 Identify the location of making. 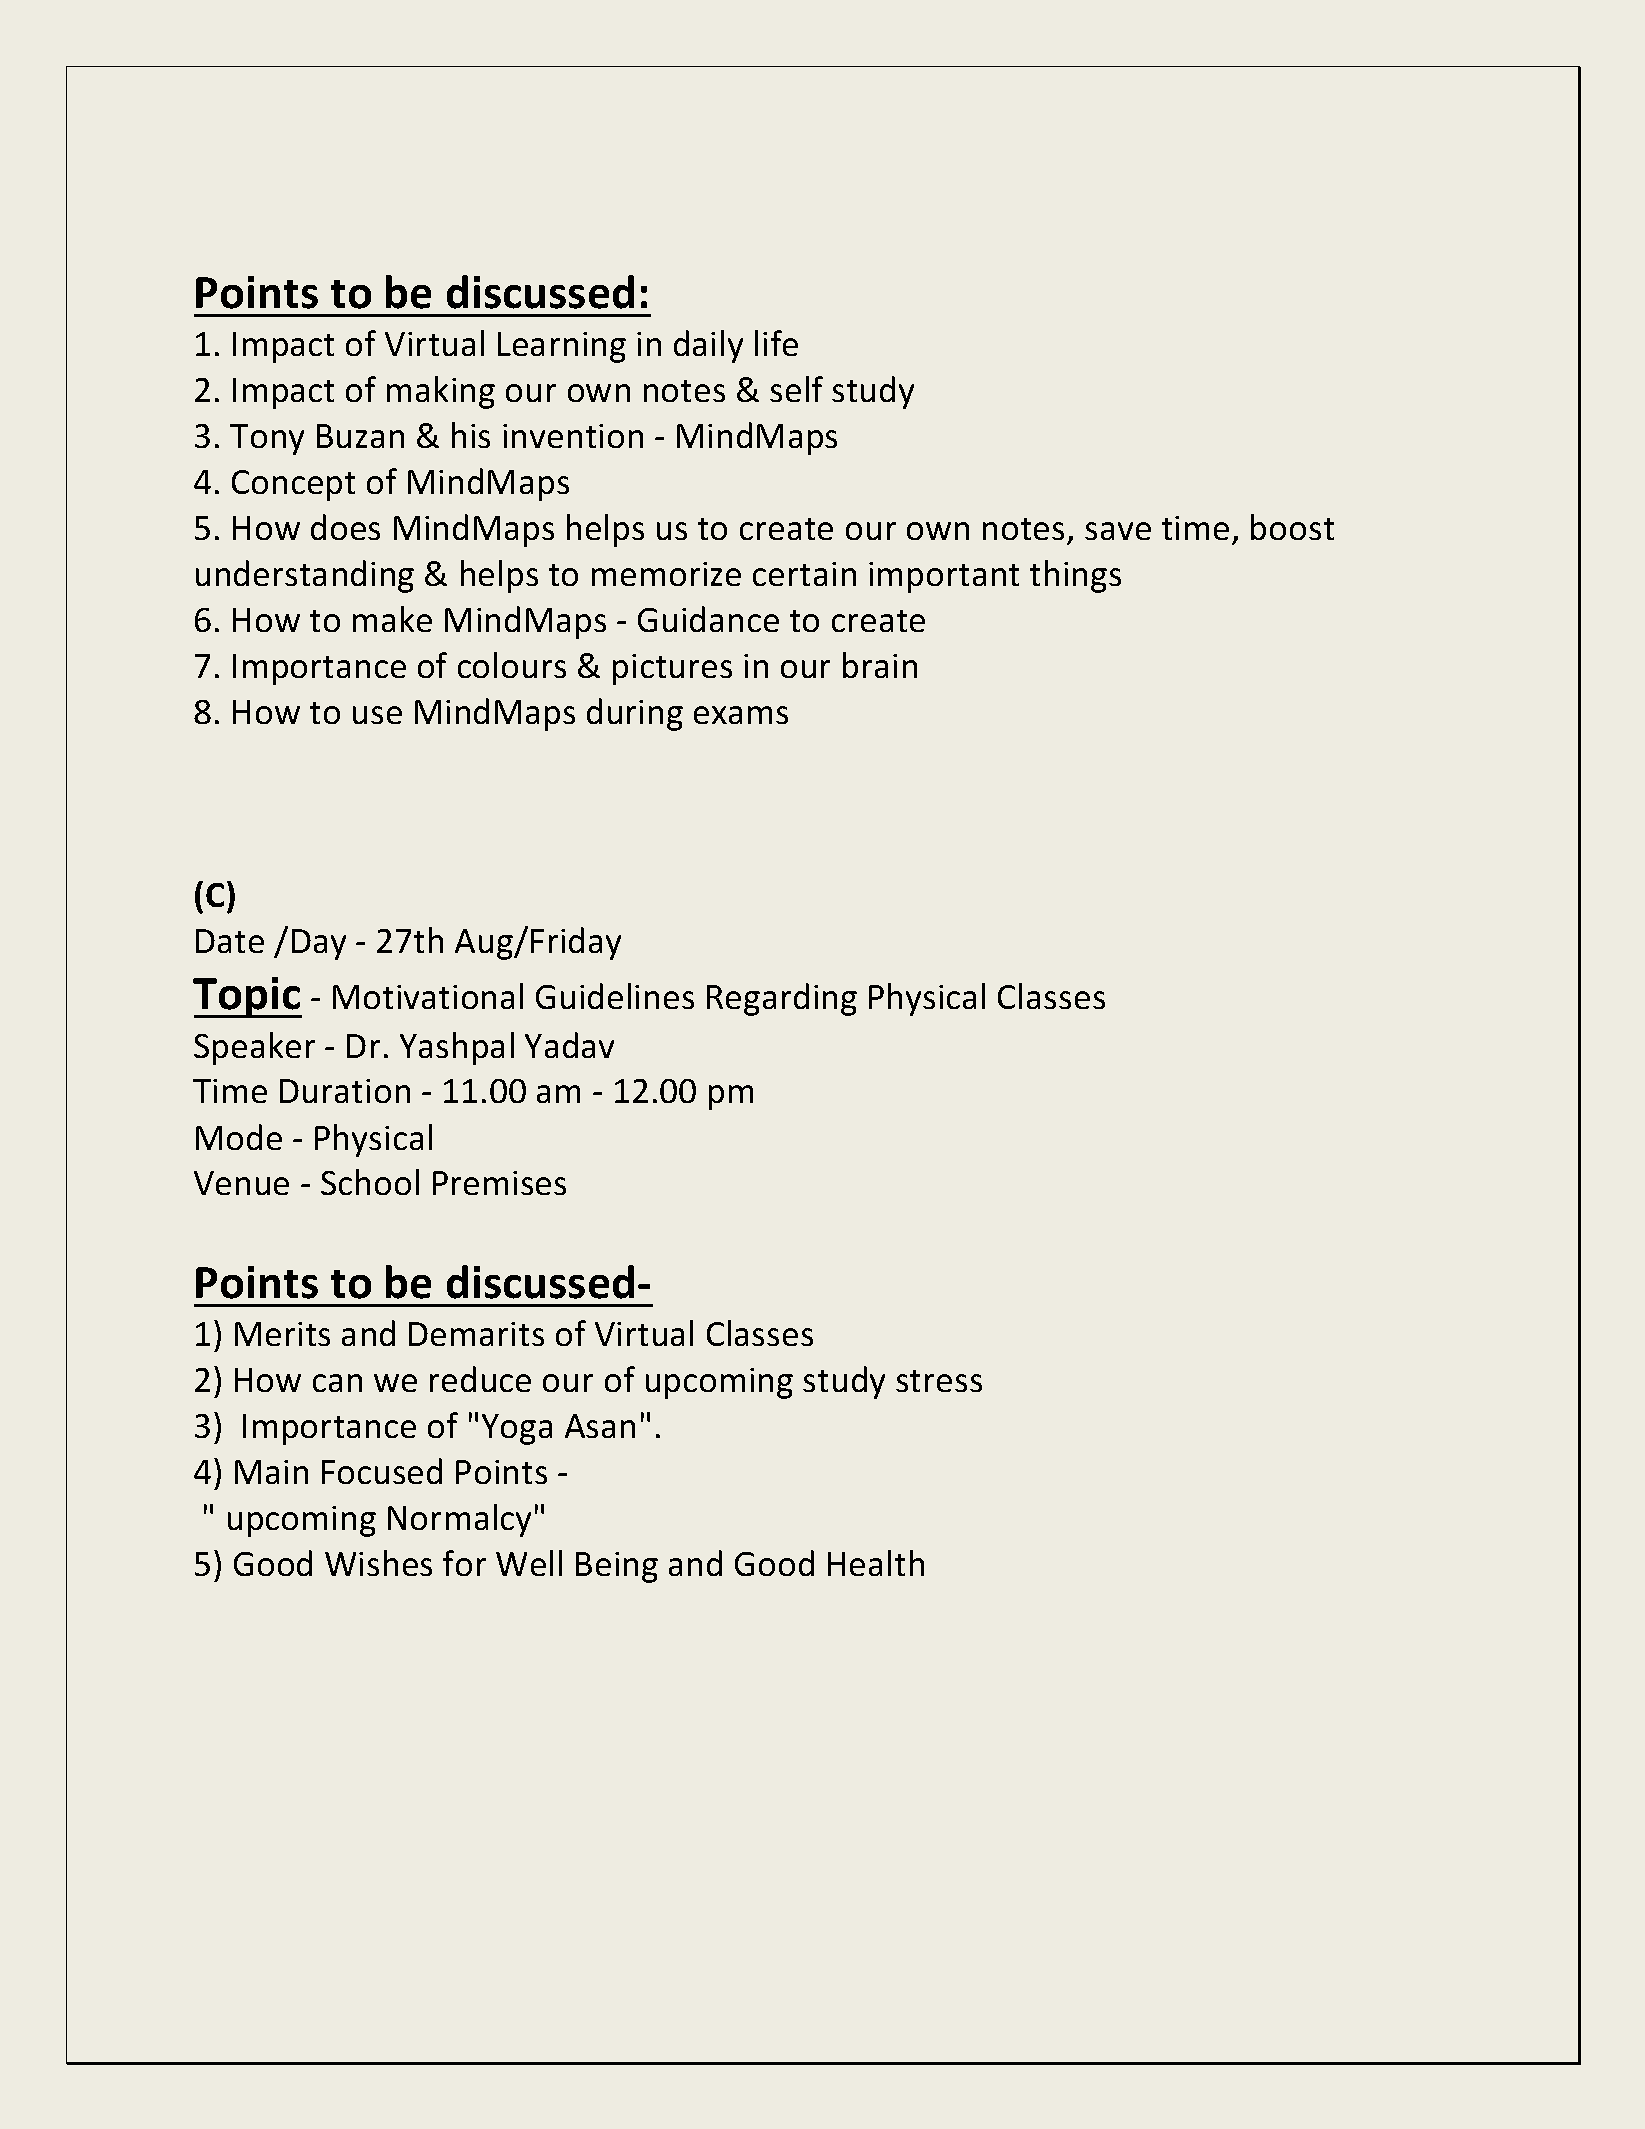
(441, 392).
